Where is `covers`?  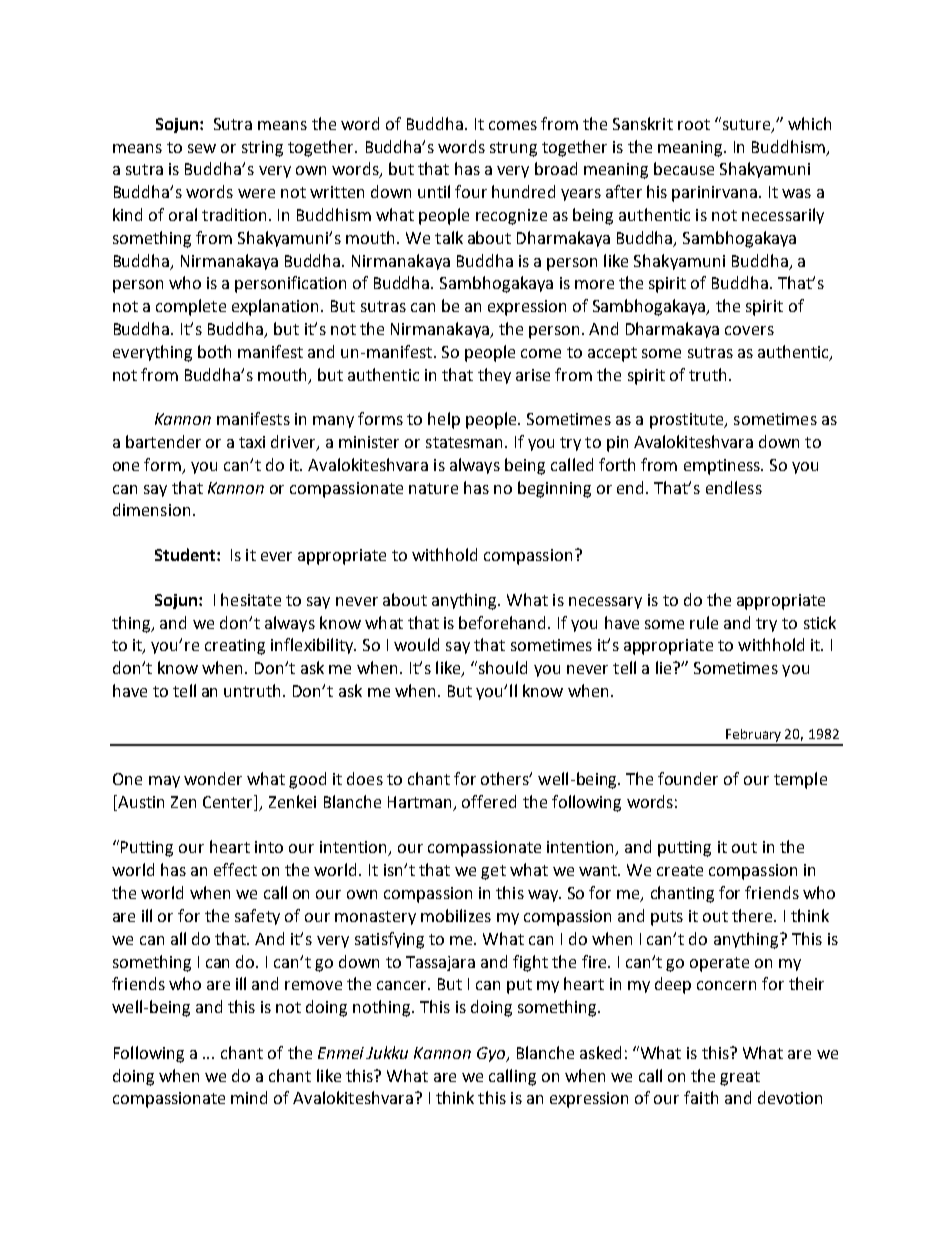
covers is located at coordinates (749, 330).
